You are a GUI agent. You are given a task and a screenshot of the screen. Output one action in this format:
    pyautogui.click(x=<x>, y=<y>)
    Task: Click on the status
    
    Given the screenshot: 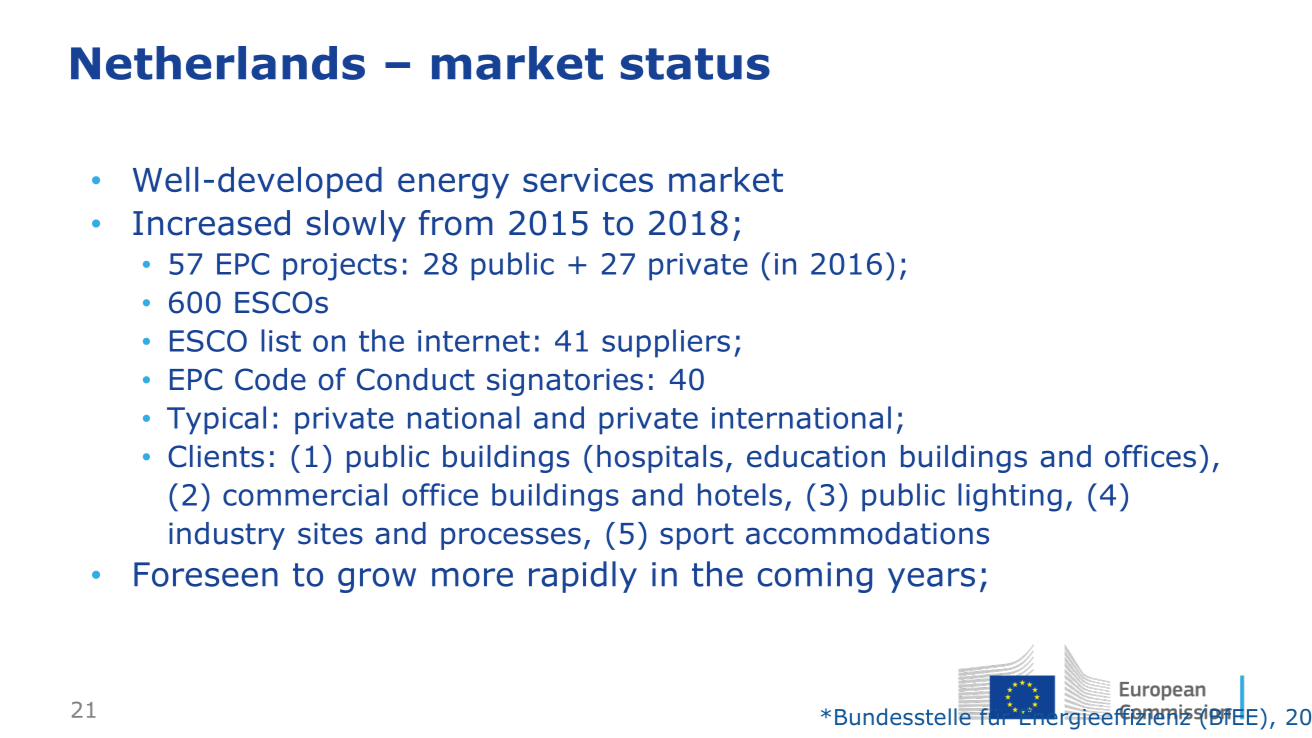 What is the action you would take?
    pyautogui.click(x=695, y=64)
